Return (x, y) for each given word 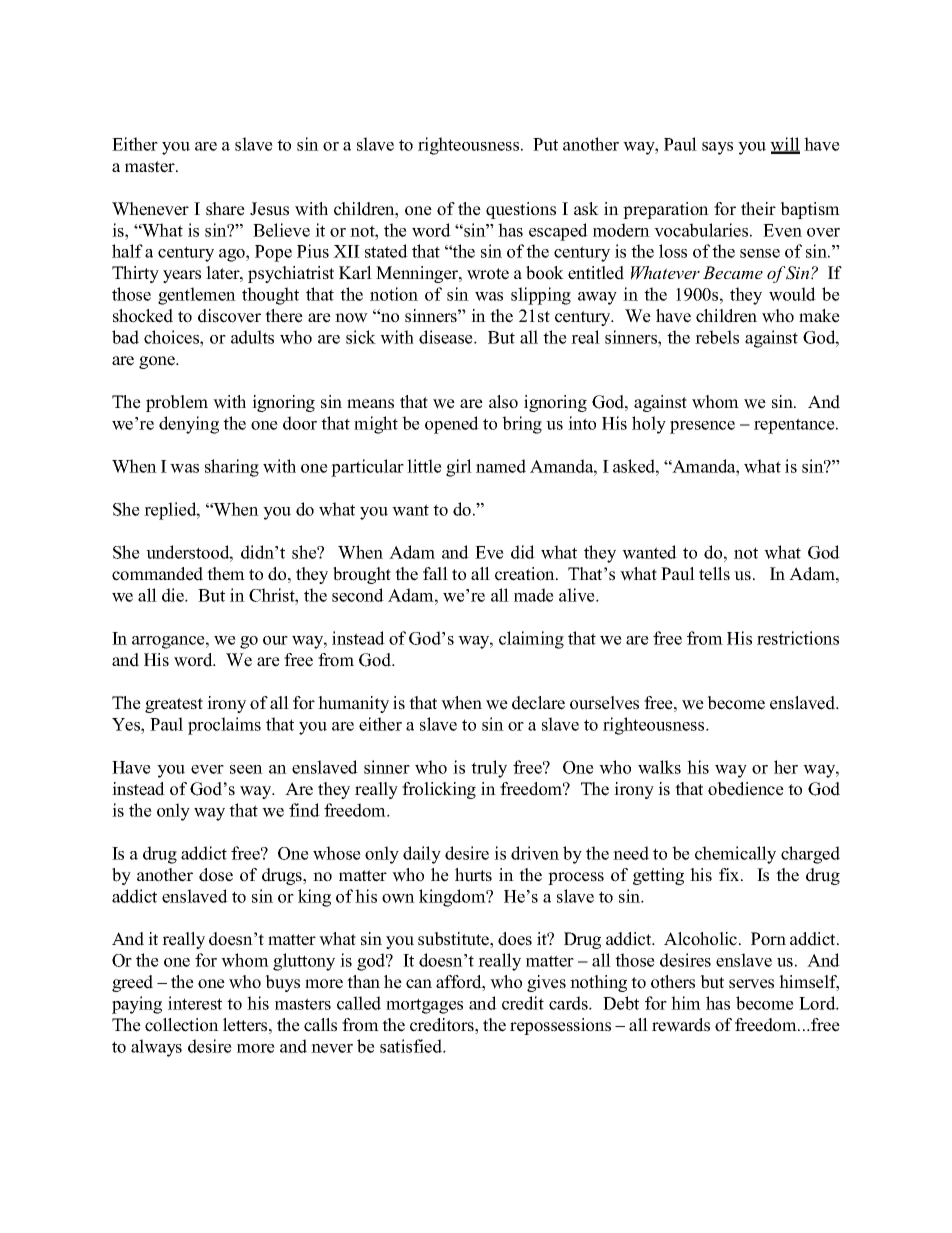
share (225, 209)
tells (714, 574)
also (503, 402)
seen (246, 769)
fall (435, 573)
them (226, 574)
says (717, 148)
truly (489, 769)
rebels (717, 337)
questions (521, 210)
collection (182, 1025)
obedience (746, 789)
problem (177, 403)
